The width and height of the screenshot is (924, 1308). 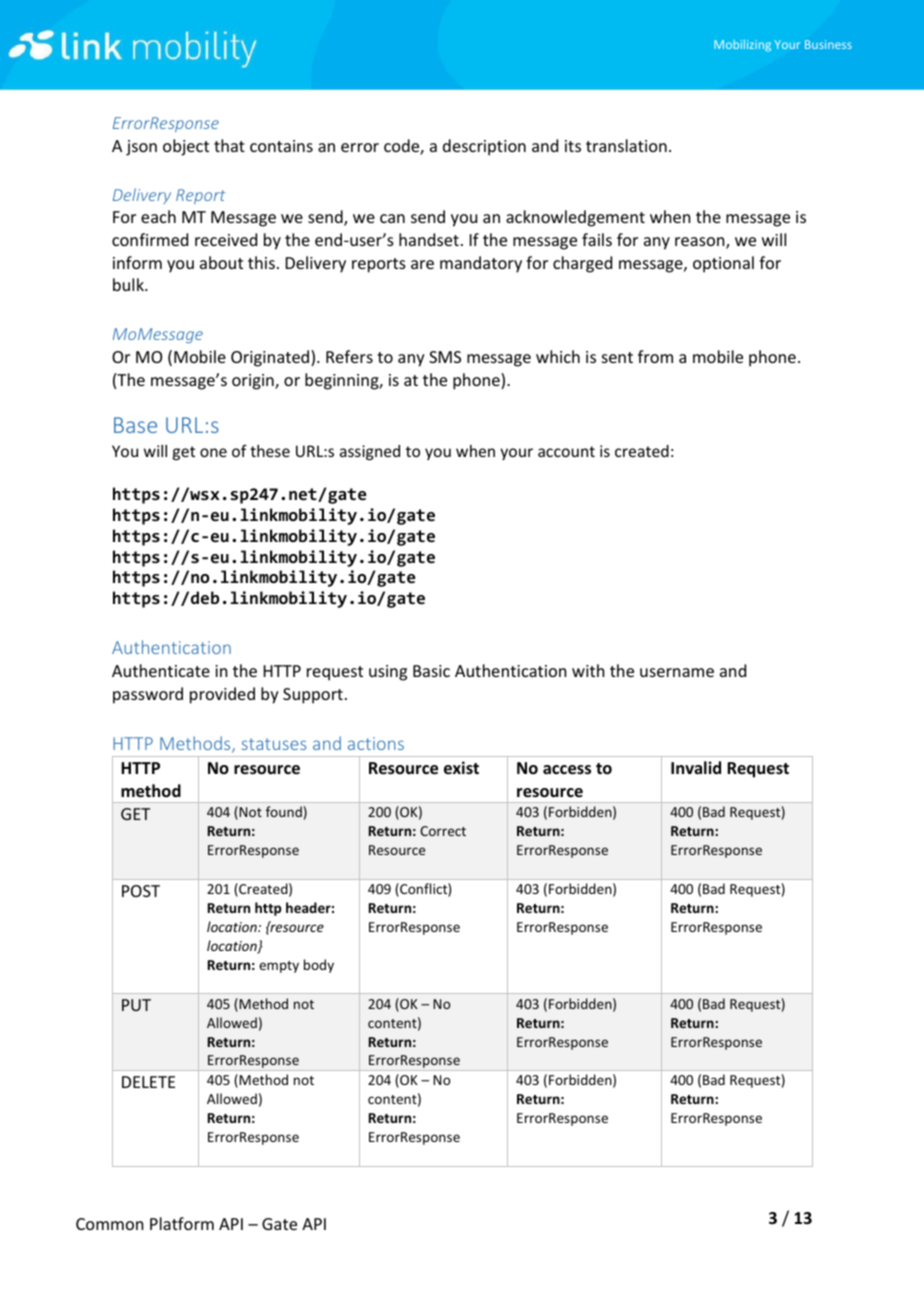 What do you see at coordinates (566, 451) in the screenshot?
I see `account` at bounding box center [566, 451].
